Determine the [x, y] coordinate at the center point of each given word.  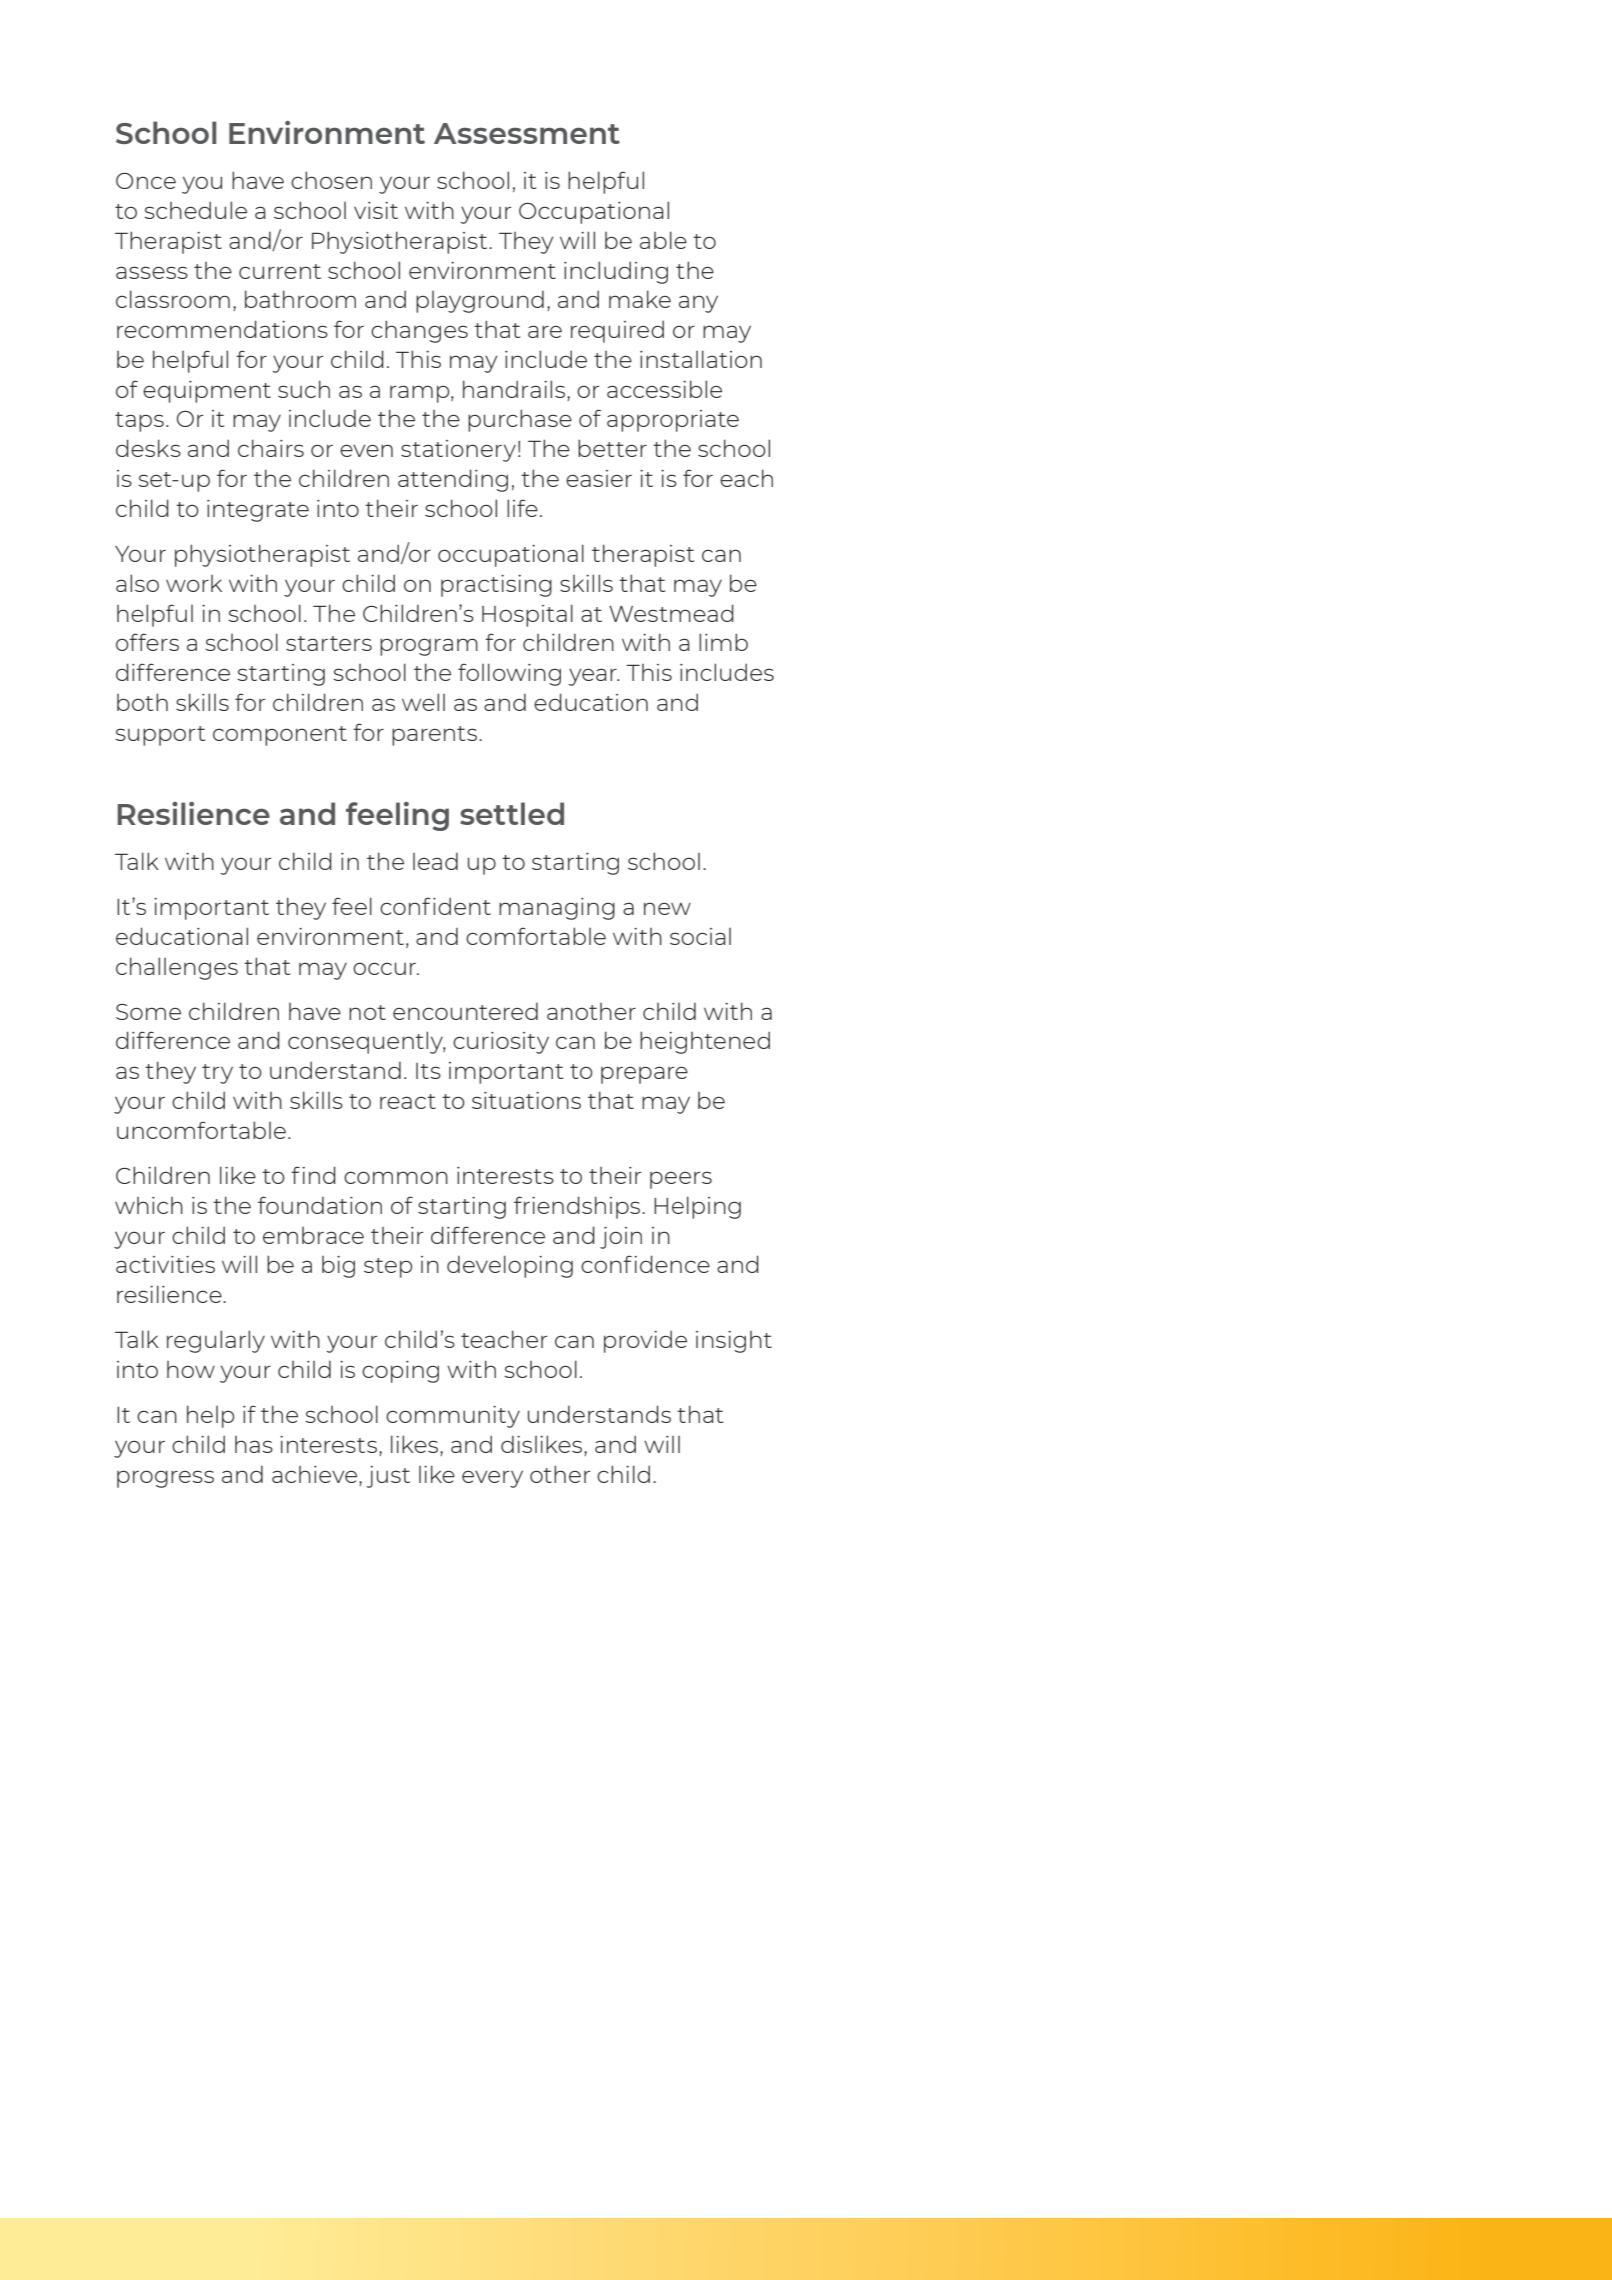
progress [165, 1479]
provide [645, 1341]
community [453, 1417]
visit [376, 210]
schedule [195, 210]
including [616, 272]
